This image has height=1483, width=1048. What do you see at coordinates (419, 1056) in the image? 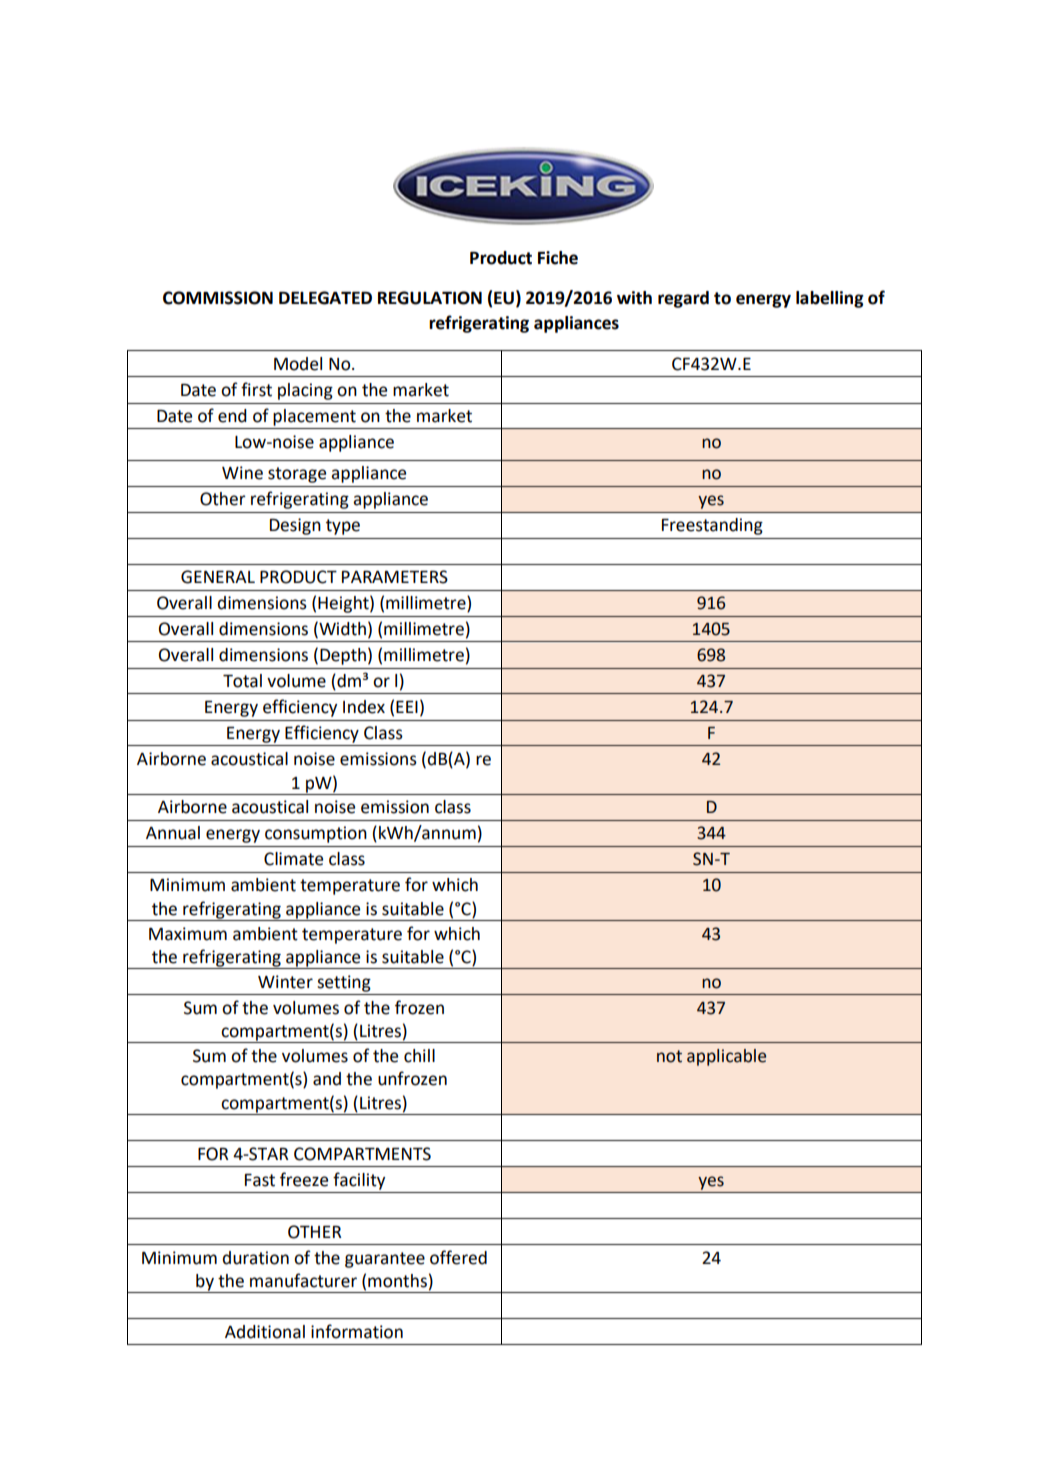
I see `chill` at bounding box center [419, 1056].
